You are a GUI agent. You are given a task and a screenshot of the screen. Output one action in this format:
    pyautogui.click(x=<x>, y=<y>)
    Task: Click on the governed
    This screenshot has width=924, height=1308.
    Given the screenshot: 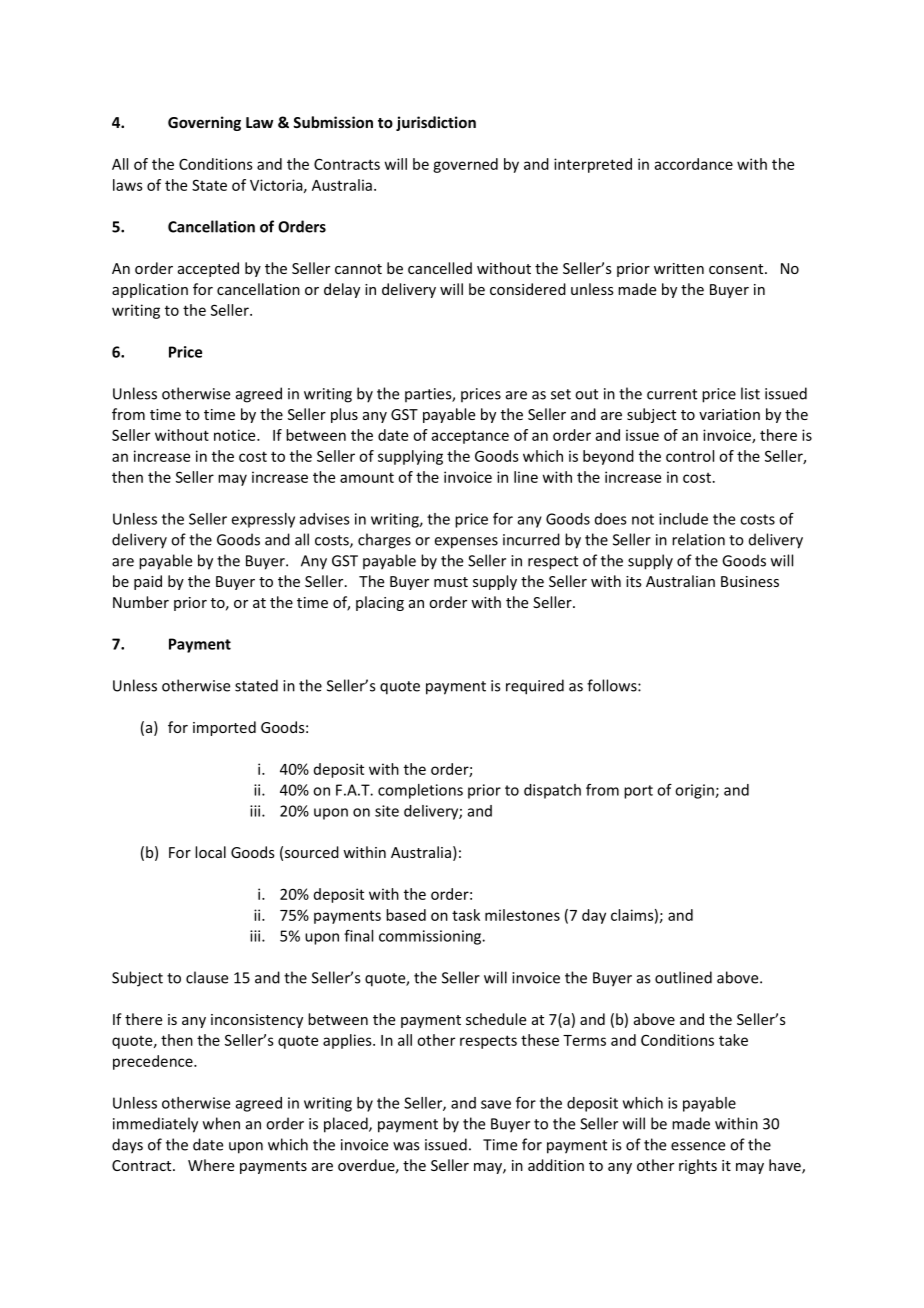 What is the action you would take?
    pyautogui.click(x=465, y=165)
